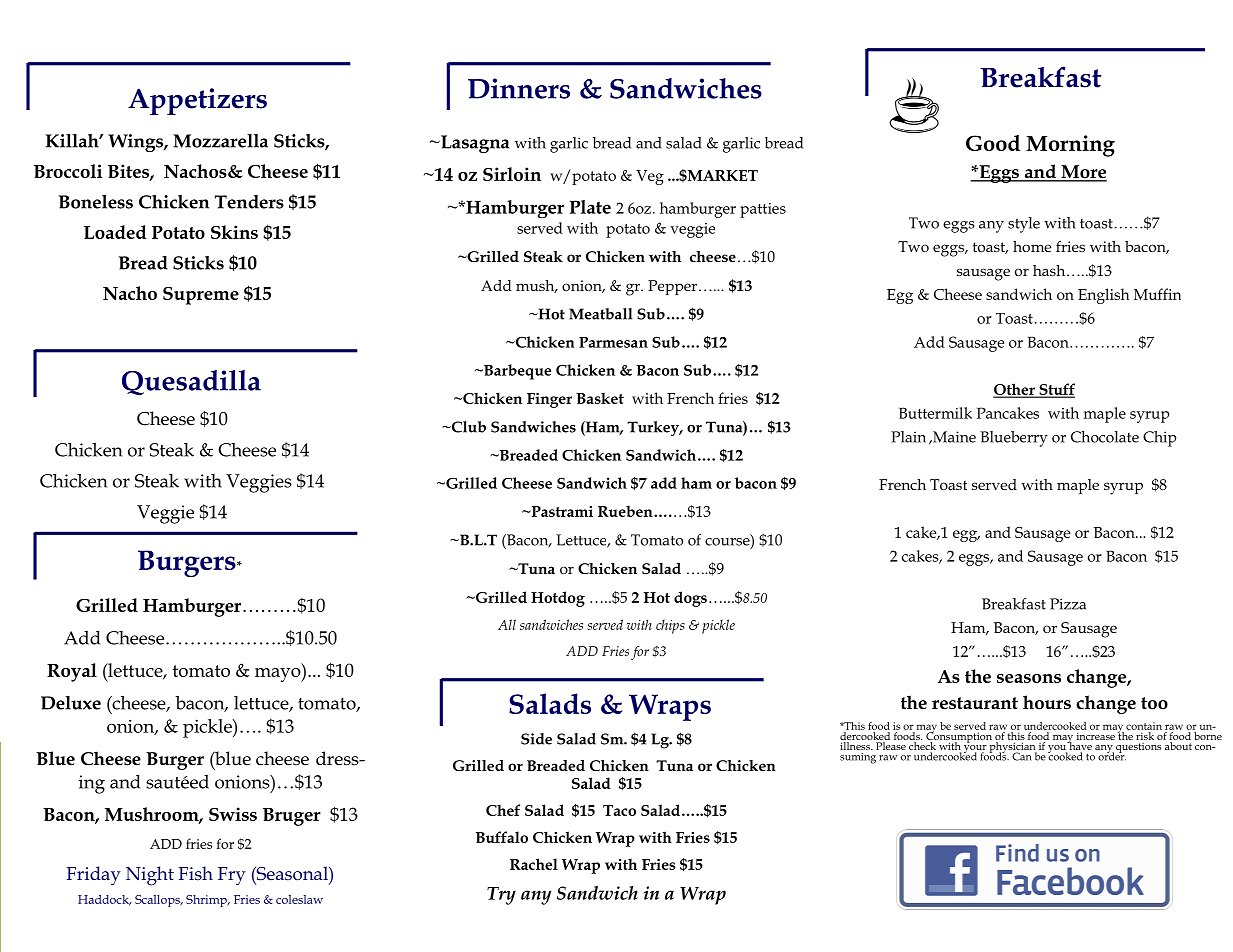 Image resolution: width=1233 pixels, height=952 pixels. Describe the element at coordinates (197, 101) in the screenshot. I see `Appetizers` at that location.
